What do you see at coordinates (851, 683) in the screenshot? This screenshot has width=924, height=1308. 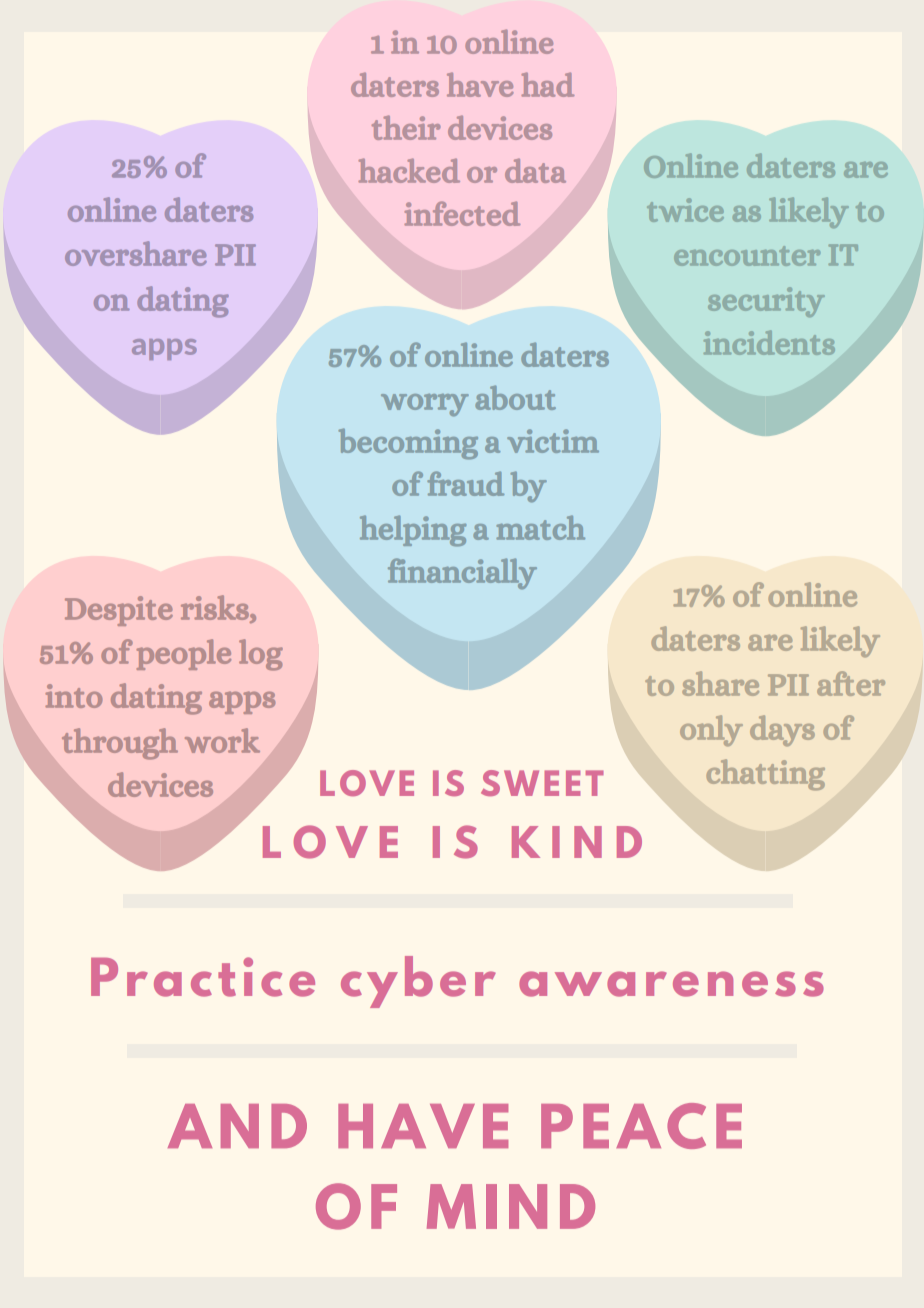 I see `after` at bounding box center [851, 683].
